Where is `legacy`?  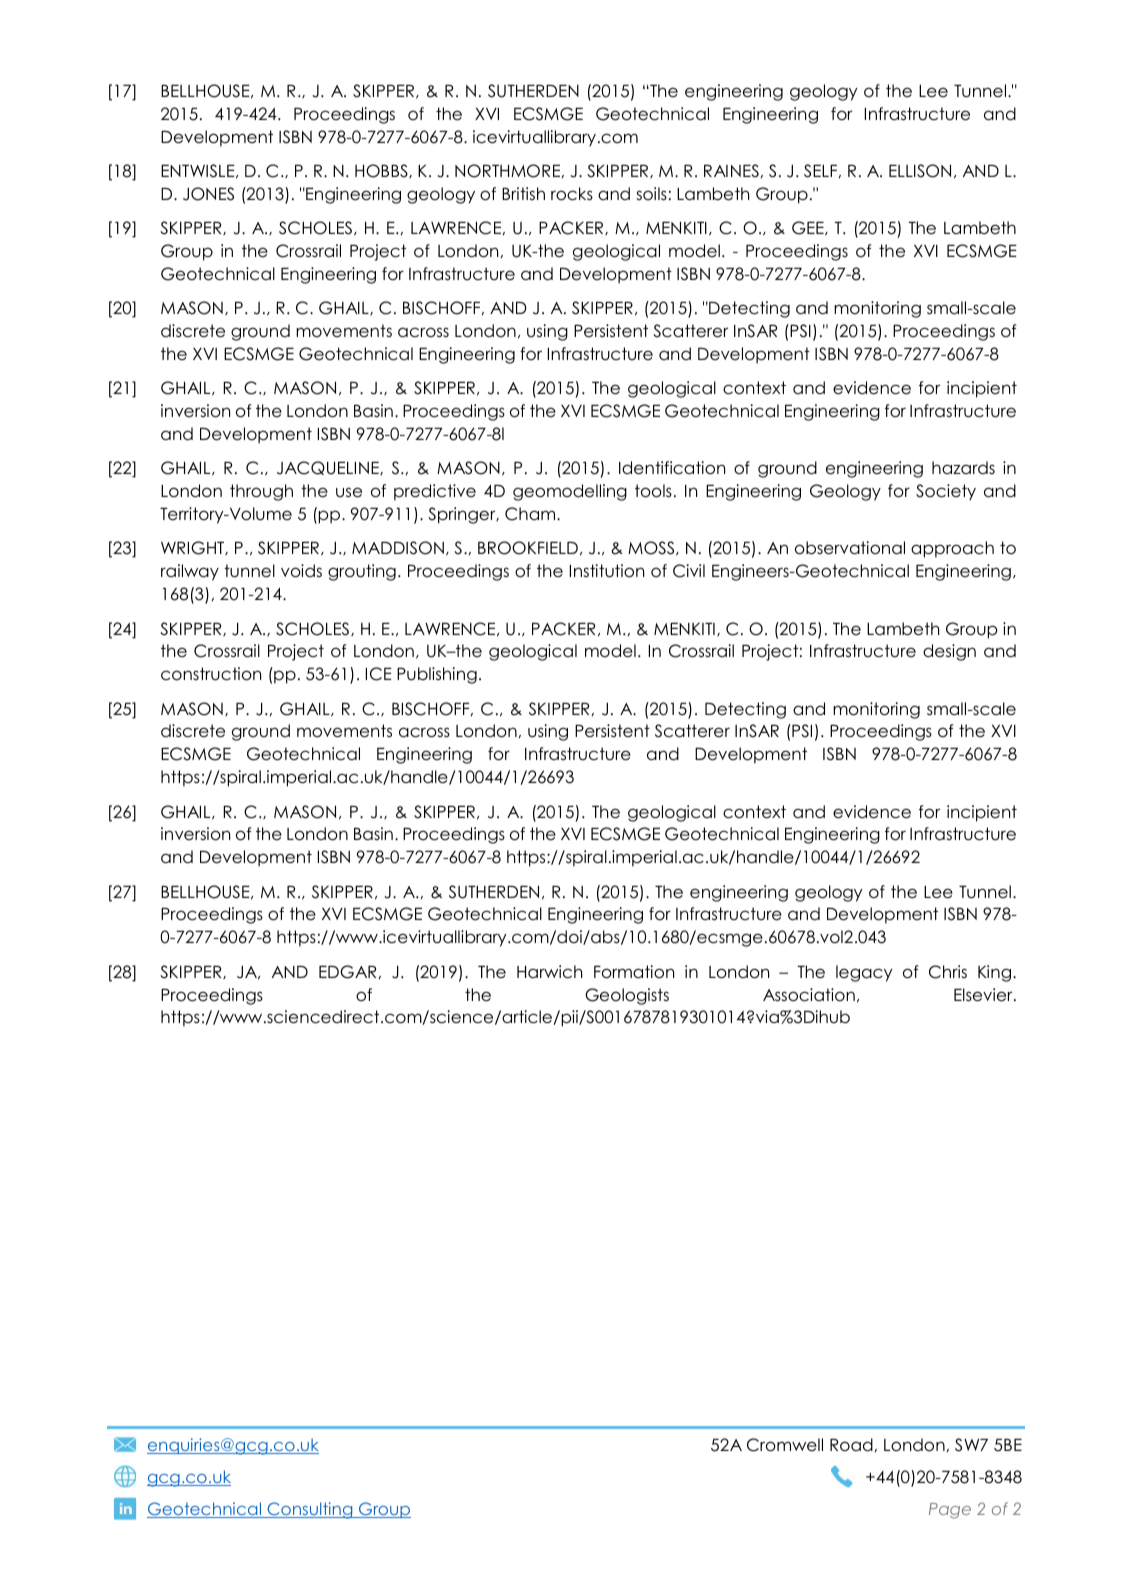 legacy is located at coordinates (864, 973).
